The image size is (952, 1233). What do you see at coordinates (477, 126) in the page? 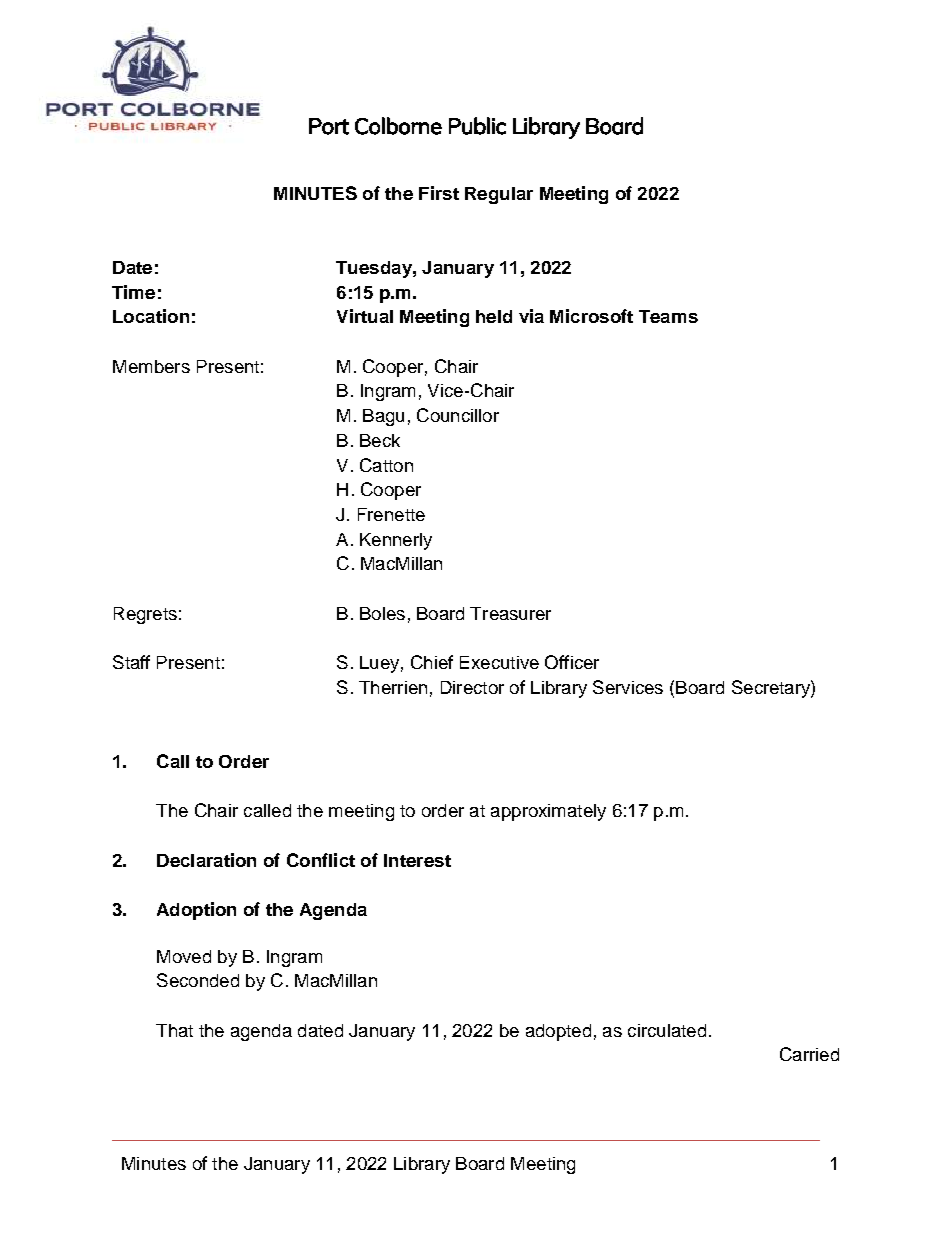
I see `Public` at bounding box center [477, 126].
